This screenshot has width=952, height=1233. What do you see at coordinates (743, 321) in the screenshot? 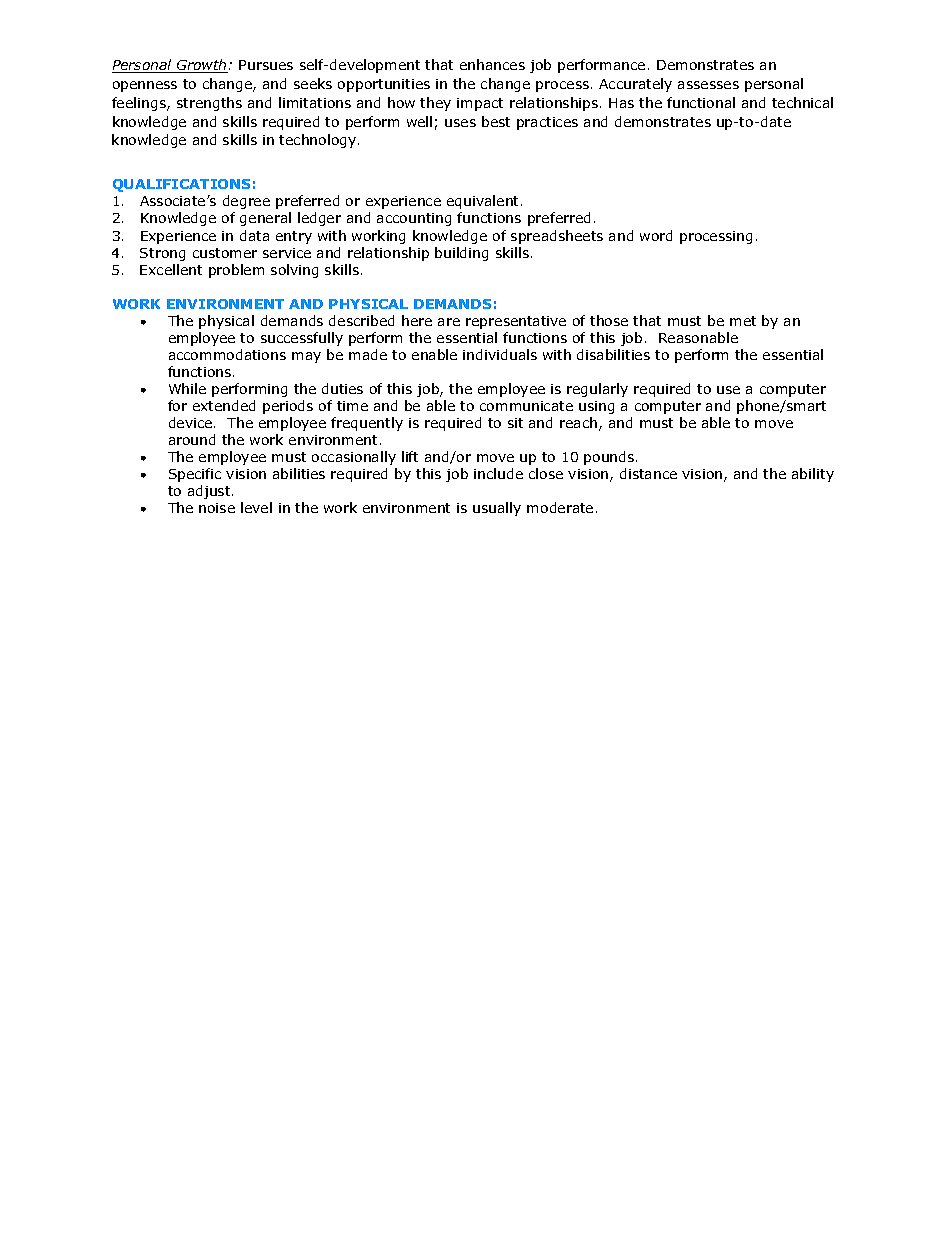
I see `met` at bounding box center [743, 321].
